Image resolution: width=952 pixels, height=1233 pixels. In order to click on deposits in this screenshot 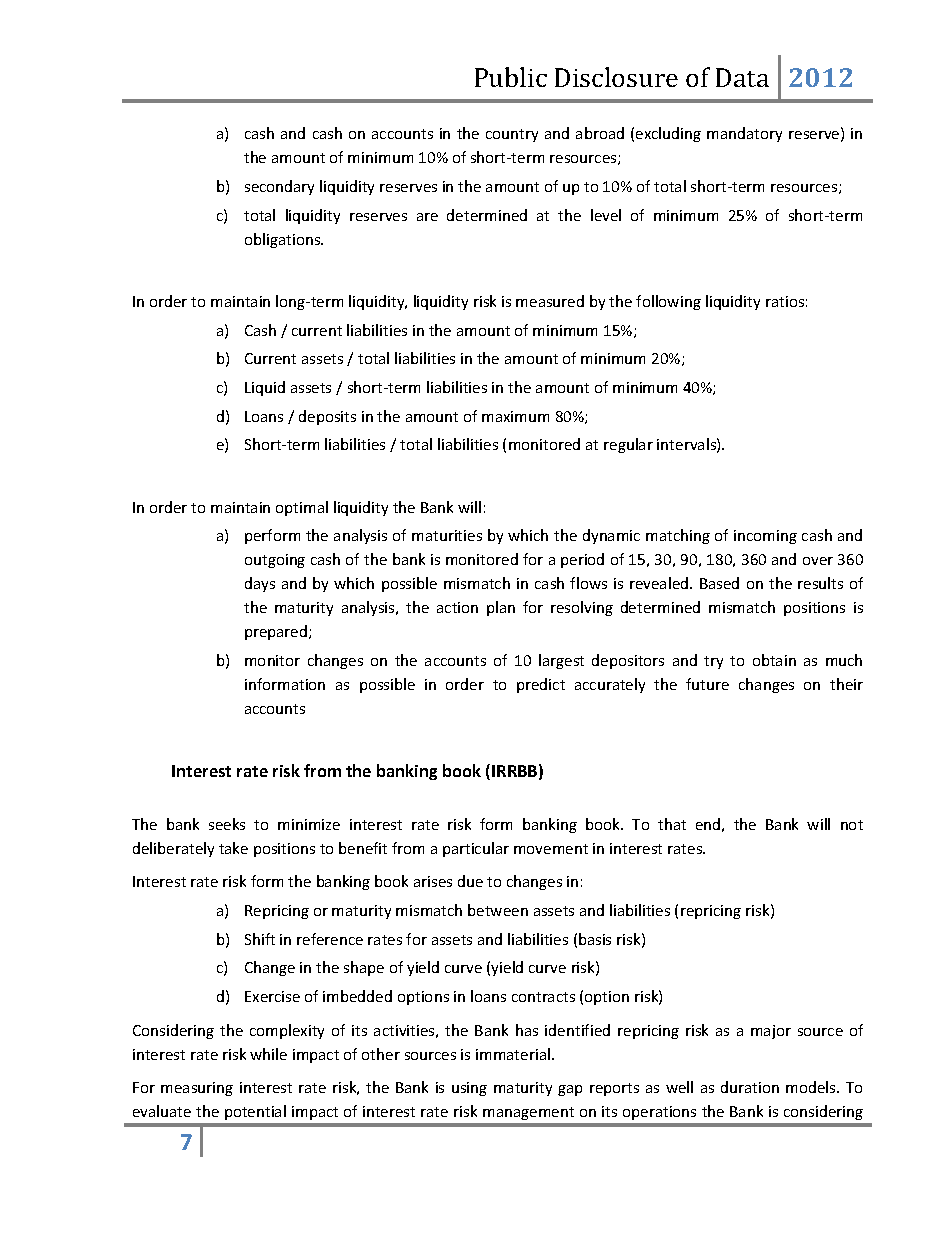, I will do `click(327, 417)`.
